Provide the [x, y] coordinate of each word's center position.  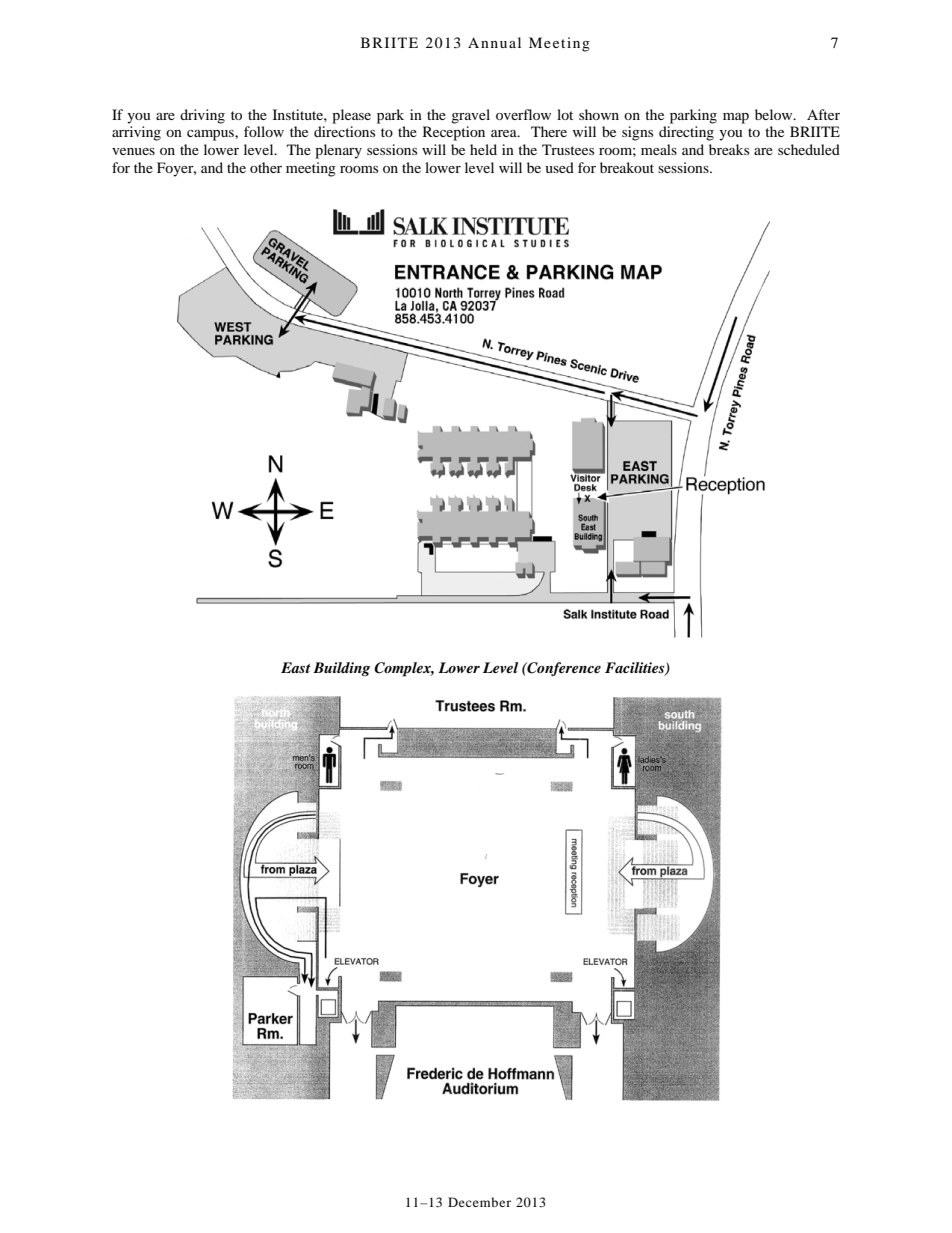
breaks [729, 149]
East [296, 667]
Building [341, 669]
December [479, 1202]
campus [211, 135]
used [559, 167]
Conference [563, 669]
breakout [627, 167]
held [483, 149]
